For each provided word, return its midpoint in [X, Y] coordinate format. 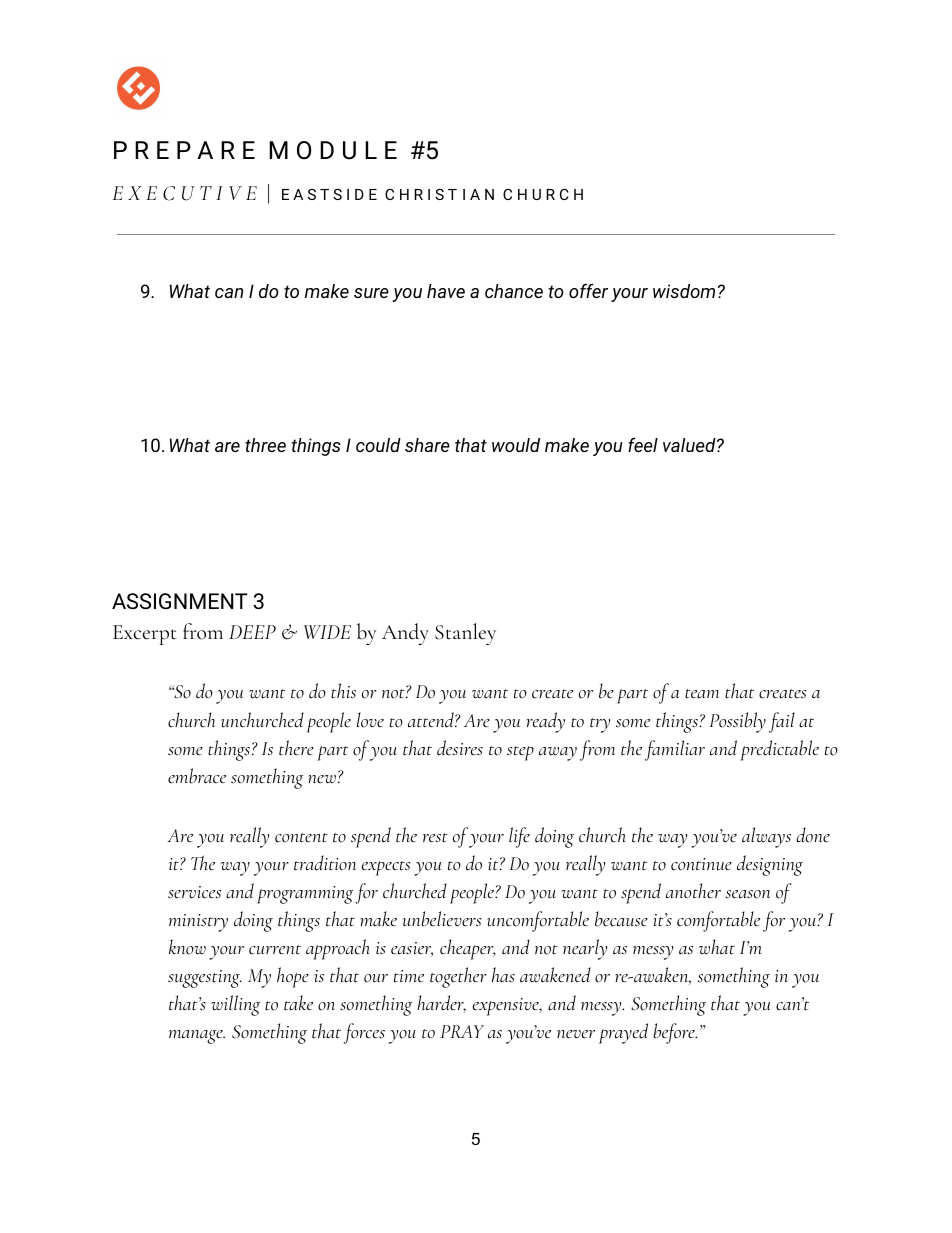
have [446, 291]
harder [441, 1003]
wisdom [684, 291]
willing [235, 1005]
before [675, 1033]
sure [371, 293]
